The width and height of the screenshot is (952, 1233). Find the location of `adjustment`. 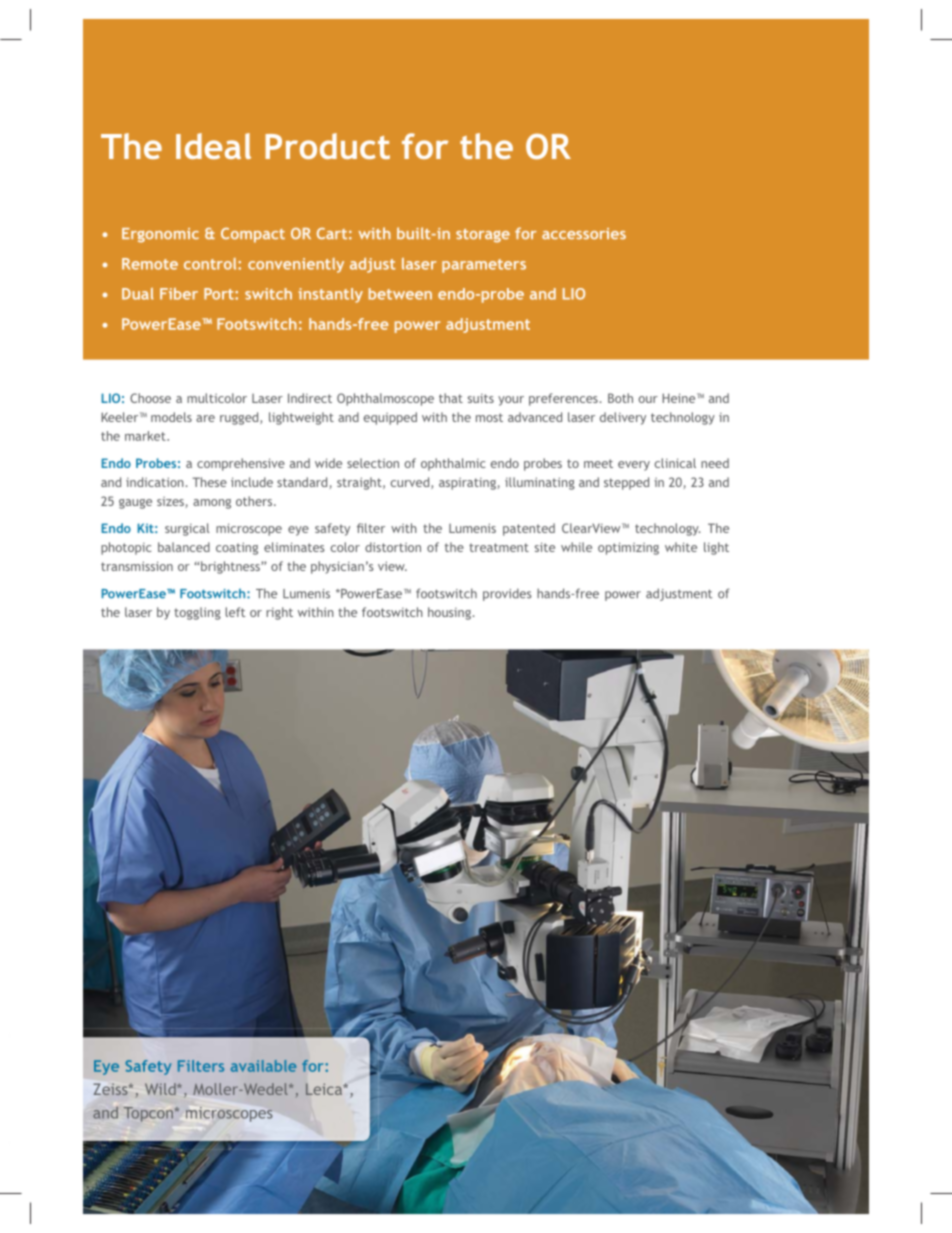

adjustment is located at coordinates (679, 594).
